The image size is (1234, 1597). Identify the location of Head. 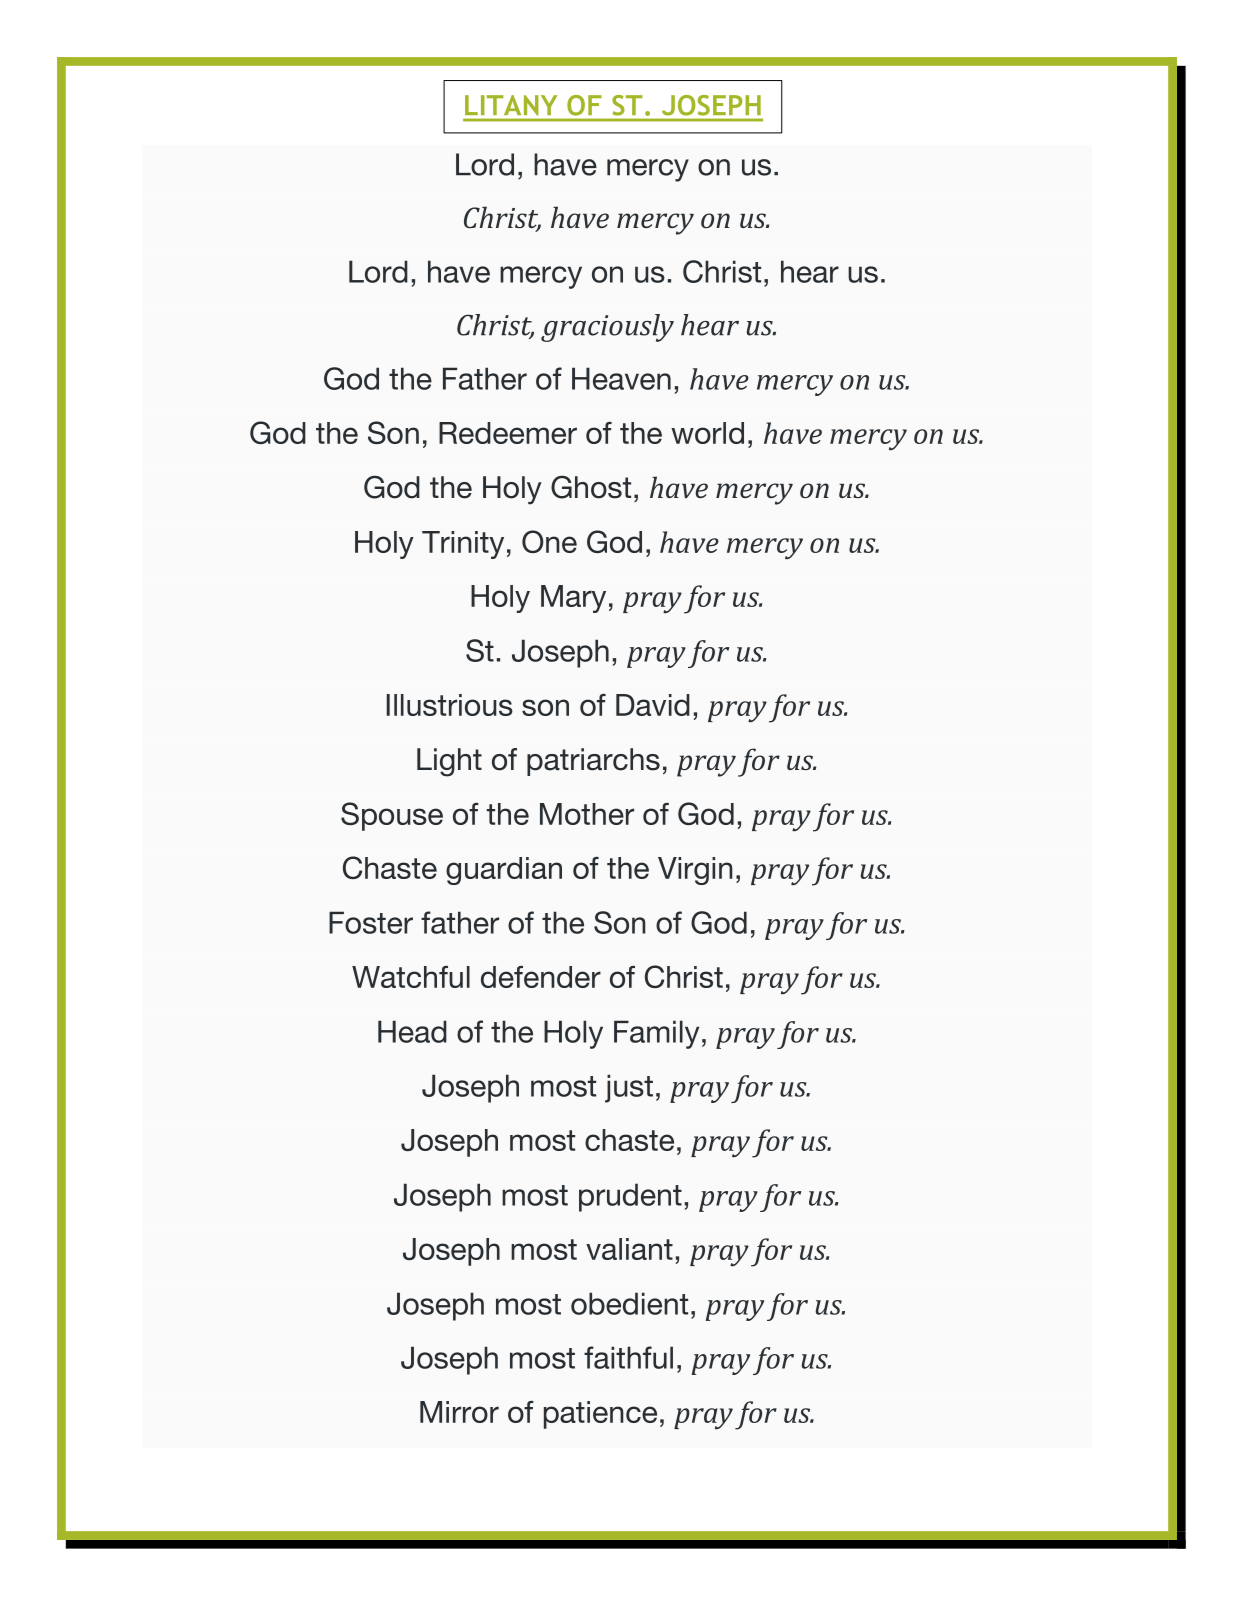
(412, 1031).
